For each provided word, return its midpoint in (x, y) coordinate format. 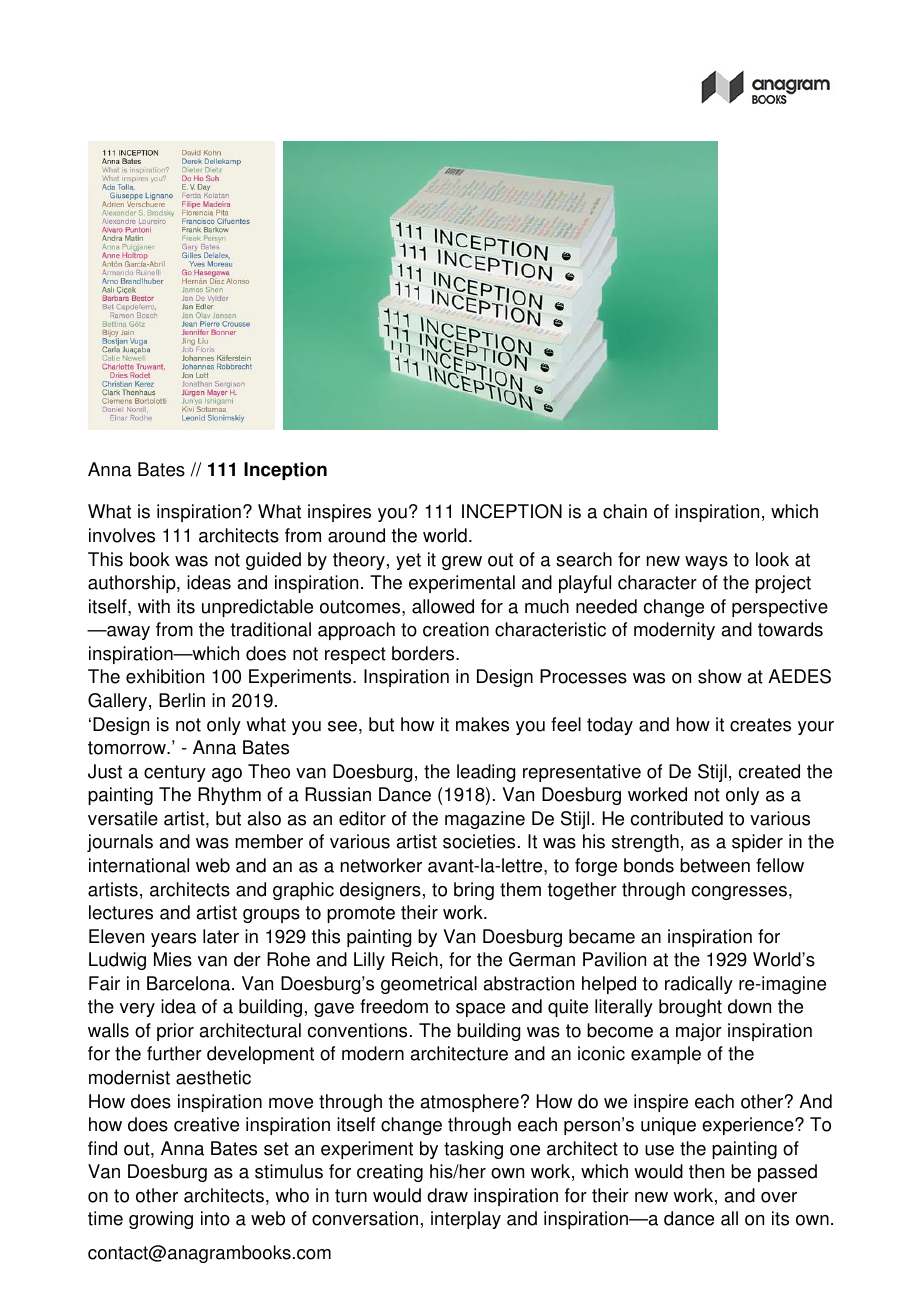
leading (486, 773)
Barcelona (190, 983)
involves (122, 535)
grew (462, 563)
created (769, 771)
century (175, 773)
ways (706, 563)
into (215, 1218)
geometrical (429, 985)
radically (699, 985)
